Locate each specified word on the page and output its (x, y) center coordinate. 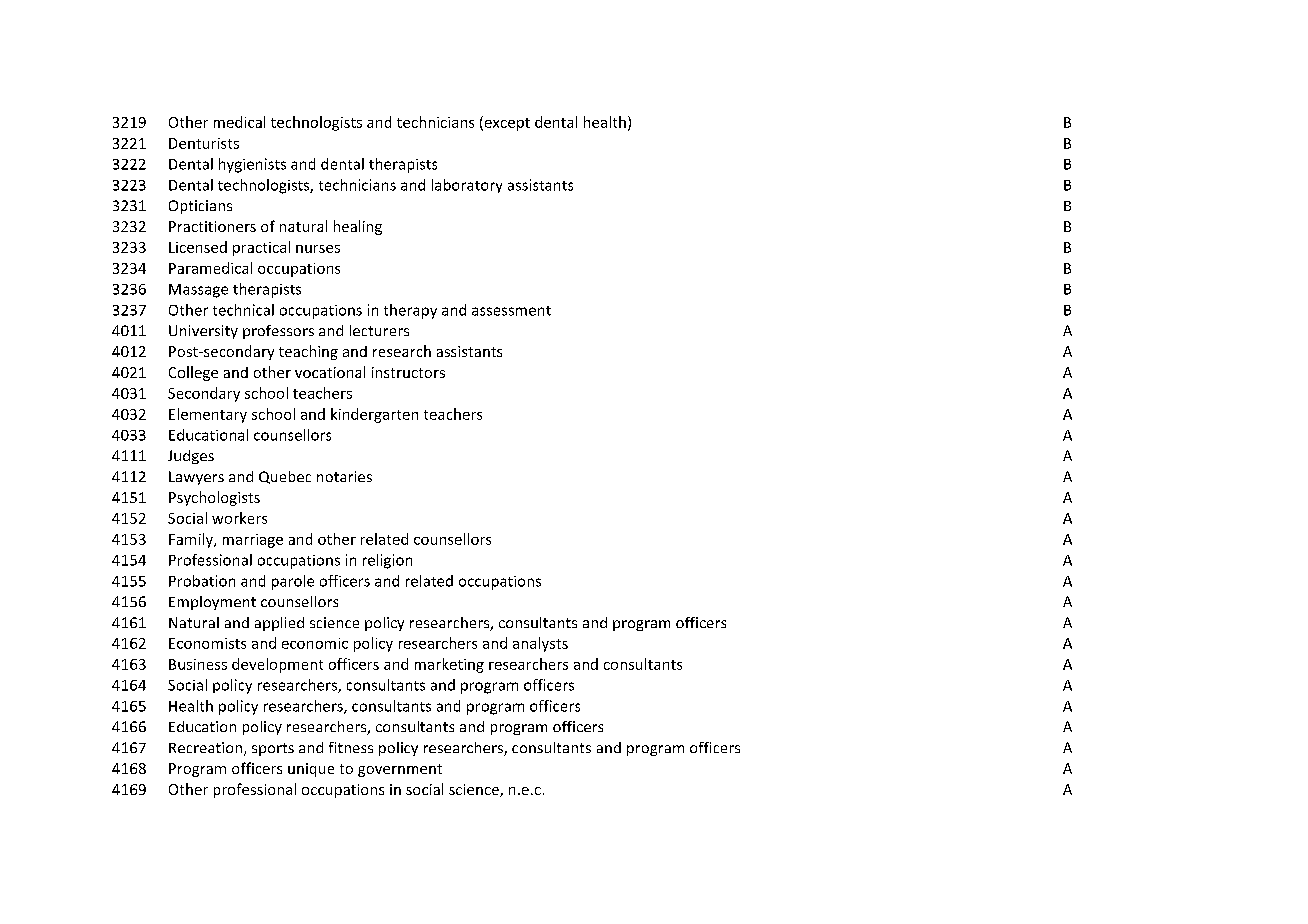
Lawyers (196, 478)
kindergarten (374, 415)
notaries (344, 476)
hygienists (252, 165)
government (400, 770)
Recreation (207, 749)
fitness (351, 747)
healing (358, 227)
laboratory (467, 186)
